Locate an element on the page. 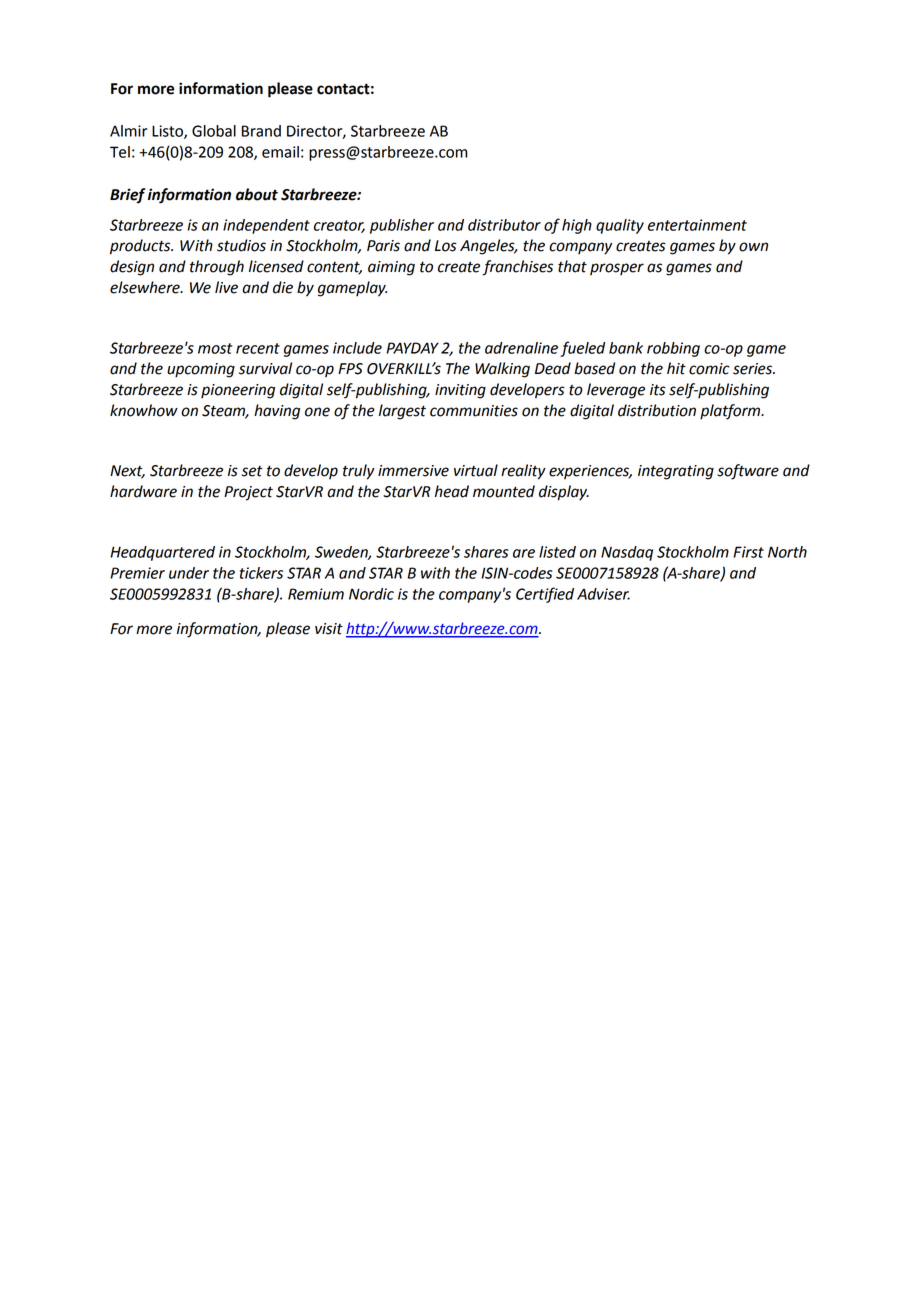 The image size is (924, 1308). Nordic is located at coordinates (371, 594).
